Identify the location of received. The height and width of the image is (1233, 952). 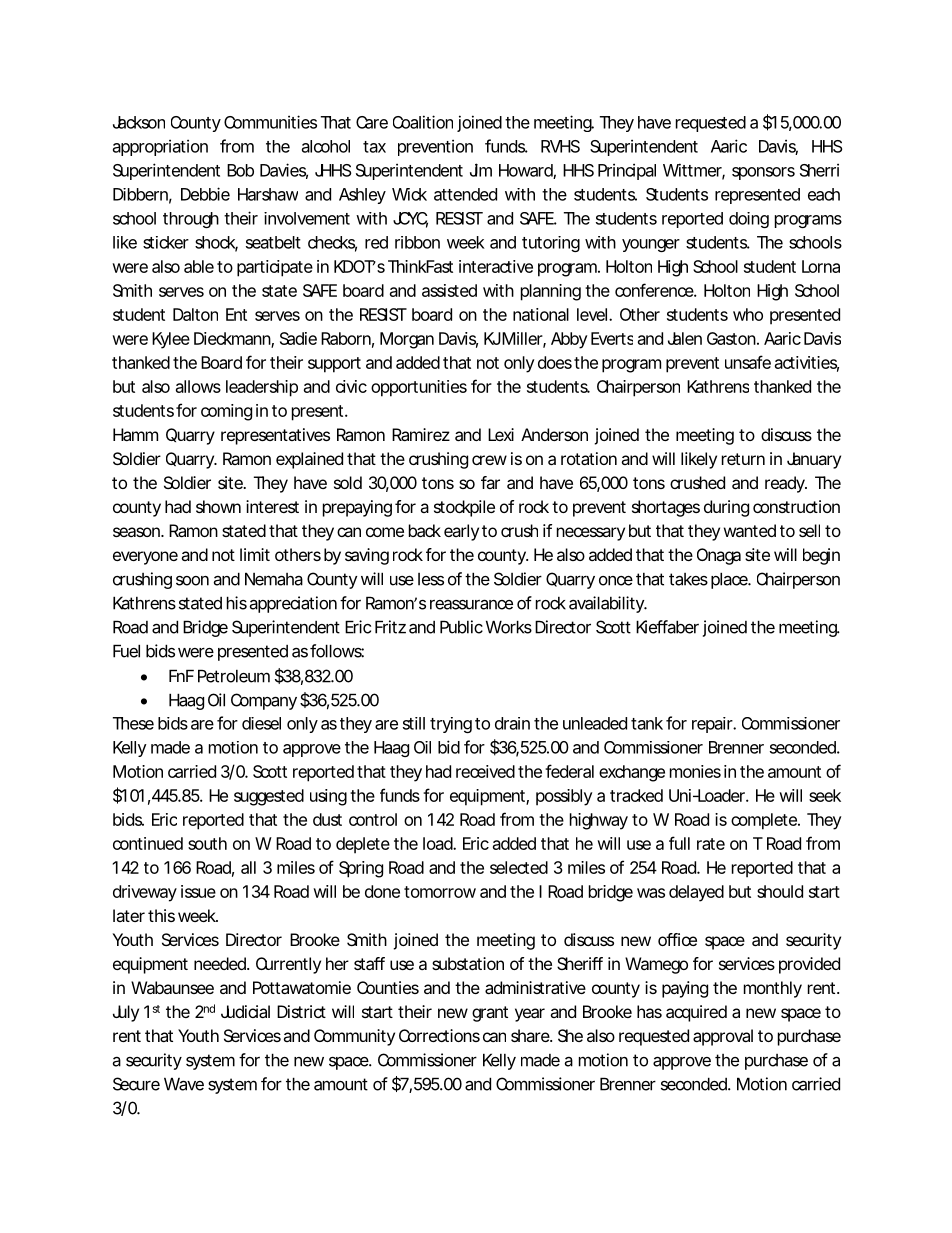
(485, 771).
